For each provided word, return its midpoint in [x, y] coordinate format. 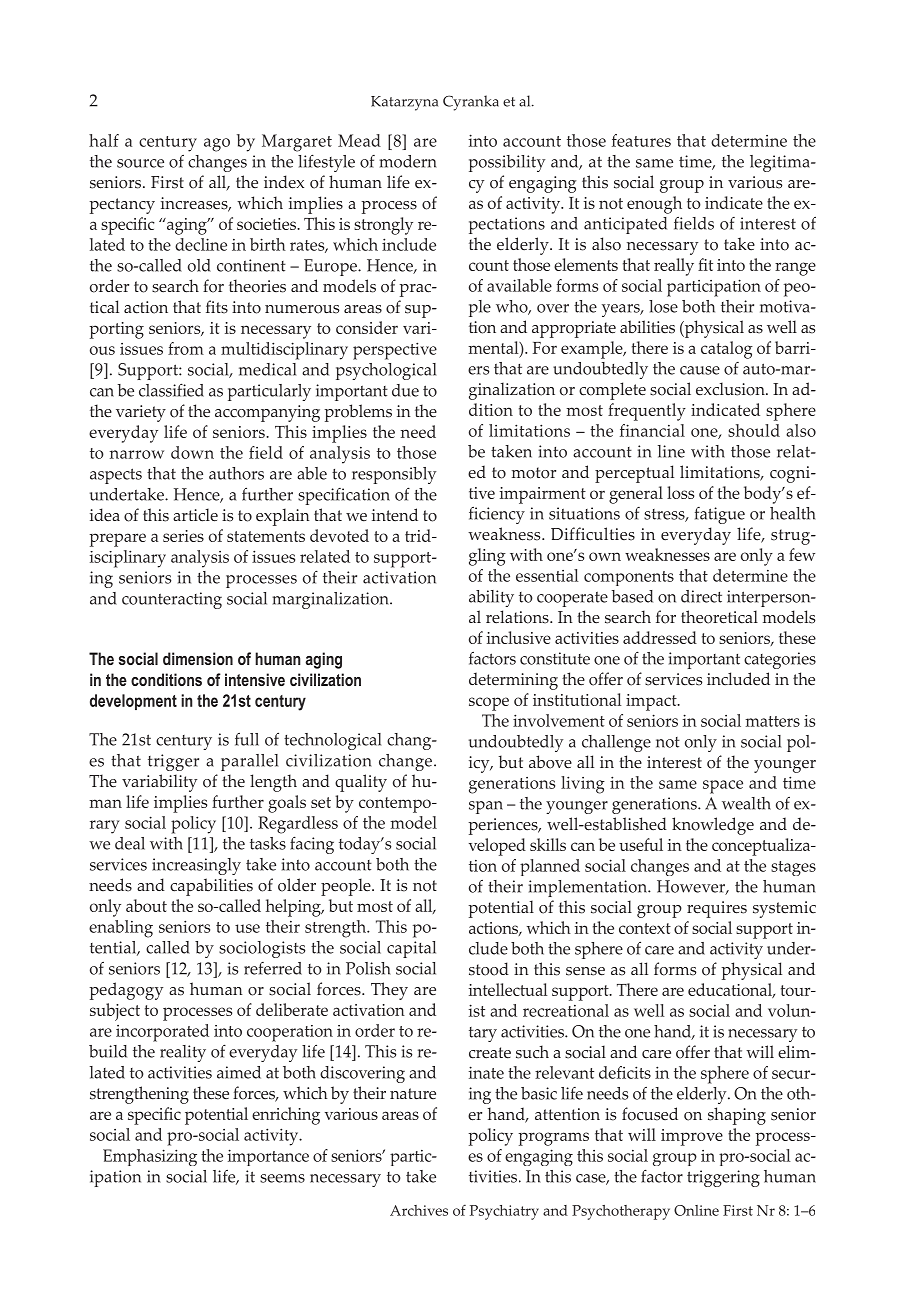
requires [717, 909]
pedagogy [126, 991]
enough [654, 205]
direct [701, 596]
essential [547, 575]
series [183, 536]
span [486, 807]
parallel [249, 762]
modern [408, 161]
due [405, 390]
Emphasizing [150, 1157]
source [140, 163]
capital [411, 949]
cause [700, 370]
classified [171, 390]
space [723, 787]
